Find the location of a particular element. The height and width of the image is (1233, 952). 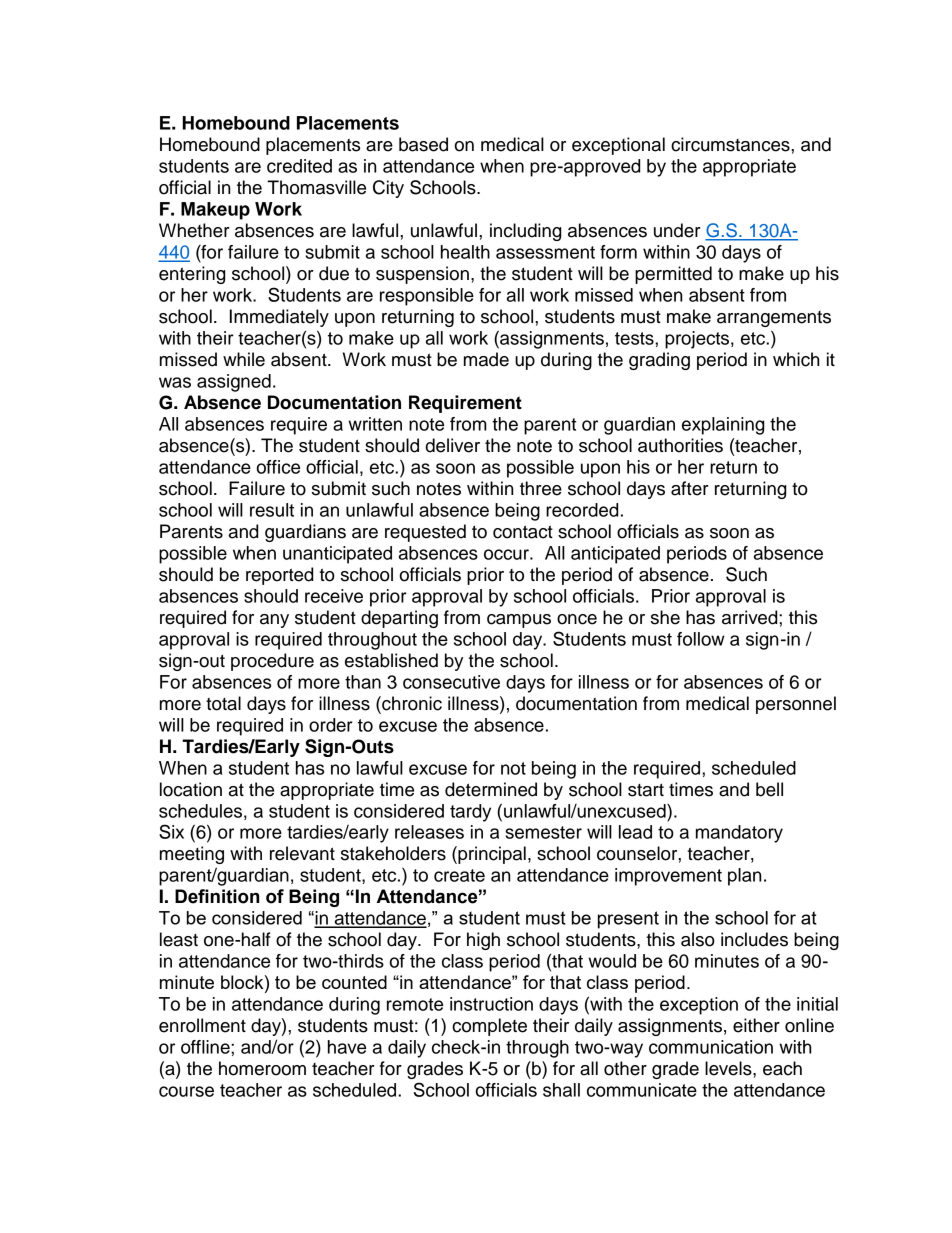

levels is located at coordinates (729, 1068).
